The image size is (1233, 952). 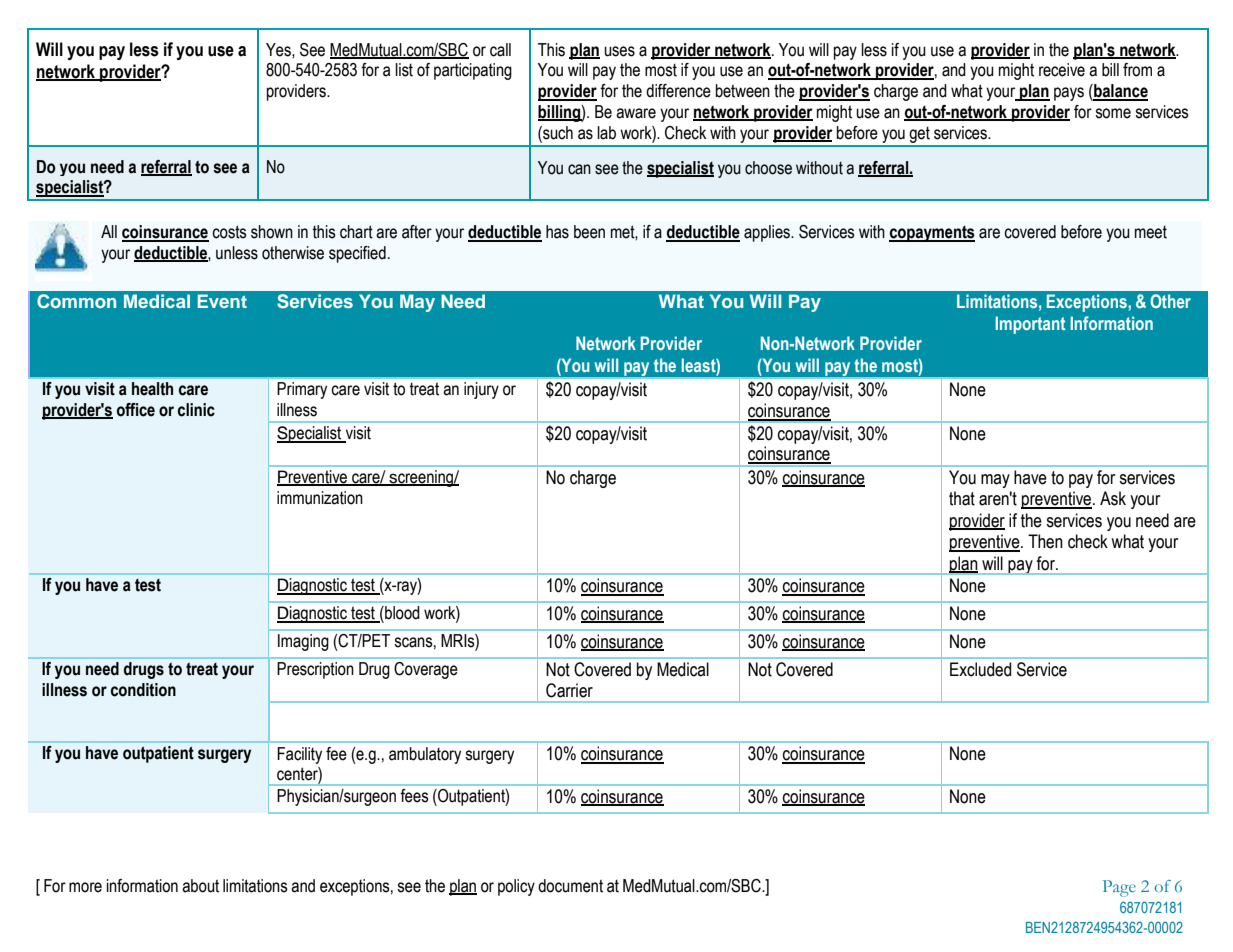 I want to click on been, so click(x=589, y=232).
